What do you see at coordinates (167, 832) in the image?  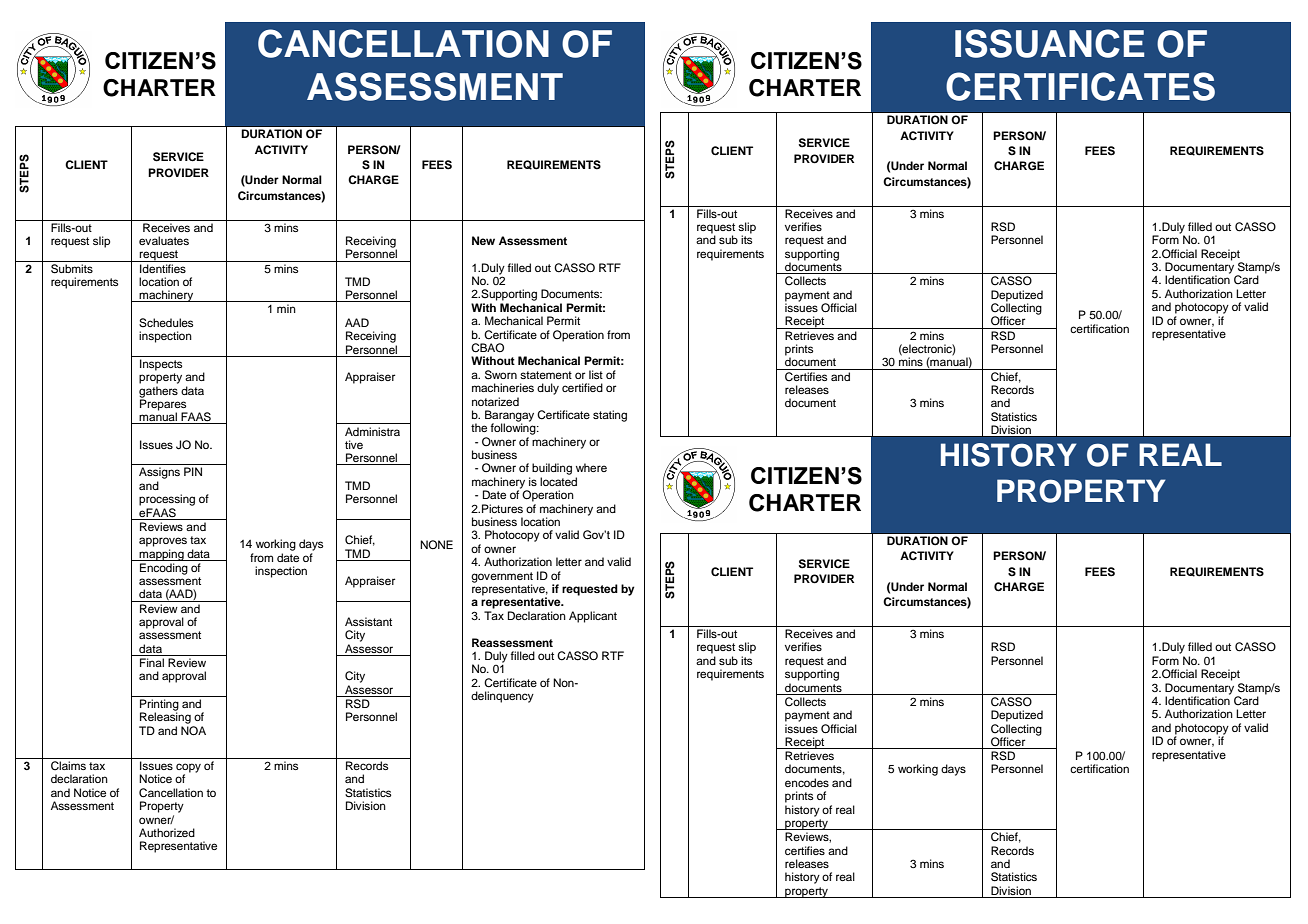 I see `Authorized` at bounding box center [167, 832].
